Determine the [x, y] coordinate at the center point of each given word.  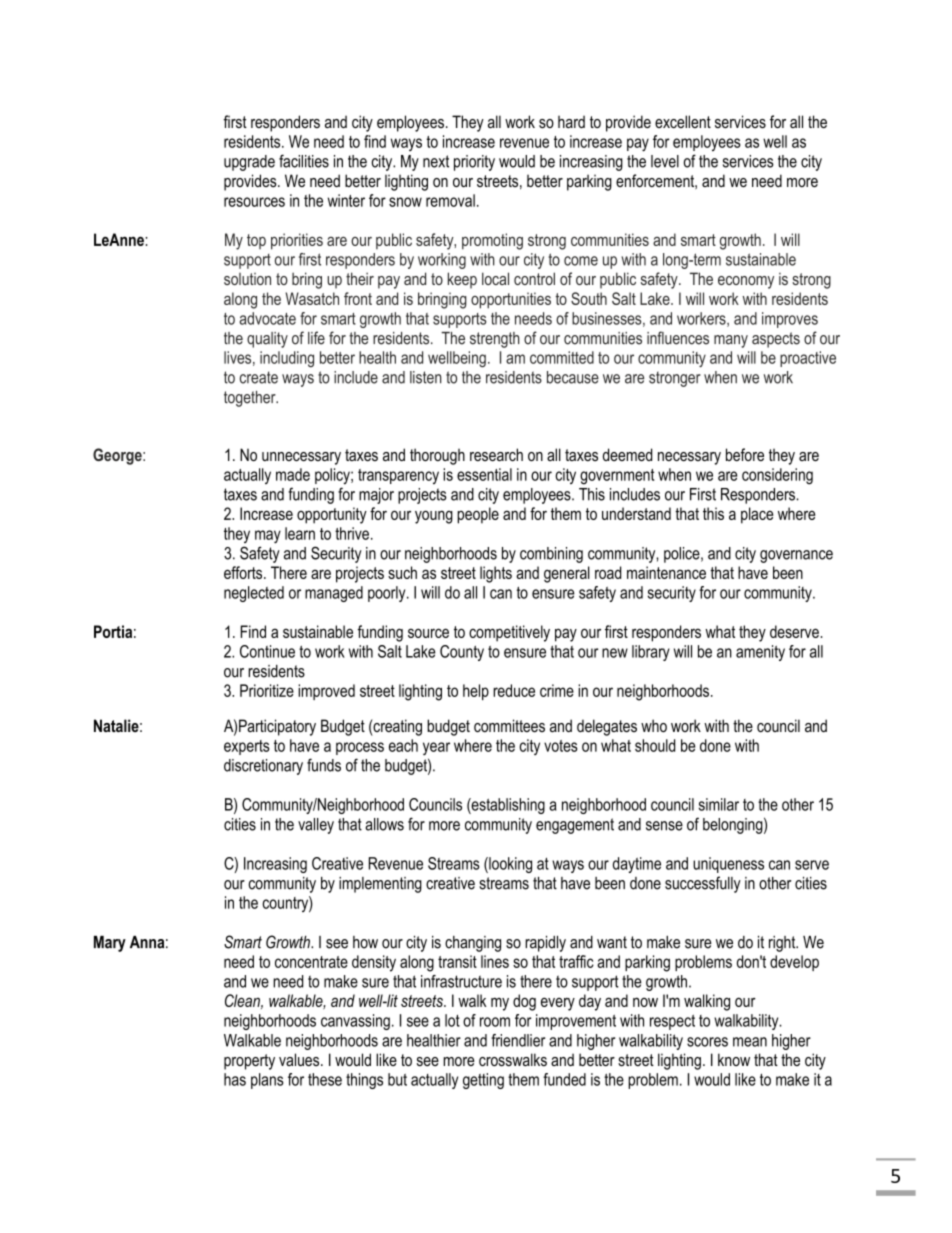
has [235, 1079]
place [757, 515]
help [476, 692]
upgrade [249, 163]
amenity [760, 653]
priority [474, 163]
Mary [110, 944]
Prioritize [267, 690]
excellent [683, 121]
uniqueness [728, 865]
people [478, 515]
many [731, 341]
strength [495, 340]
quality [267, 340]
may [268, 537]
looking [509, 865]
